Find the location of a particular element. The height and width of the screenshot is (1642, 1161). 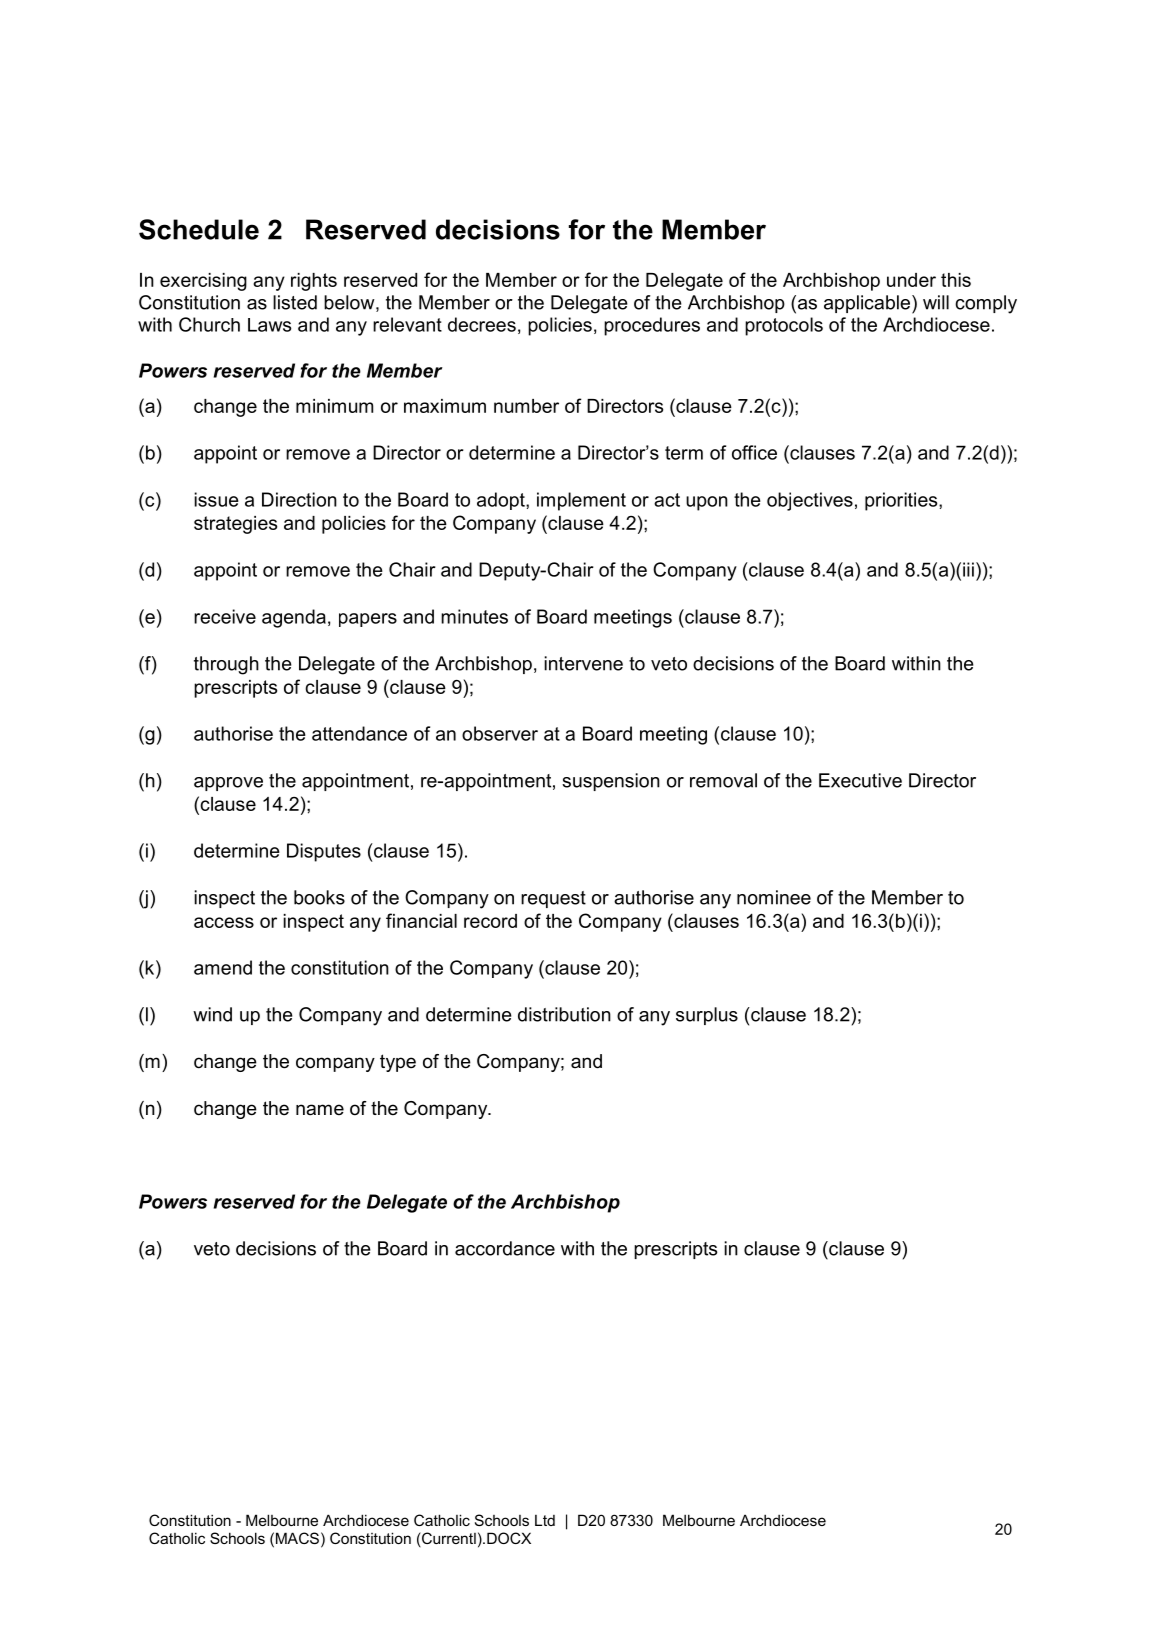

accordance is located at coordinates (505, 1248).
